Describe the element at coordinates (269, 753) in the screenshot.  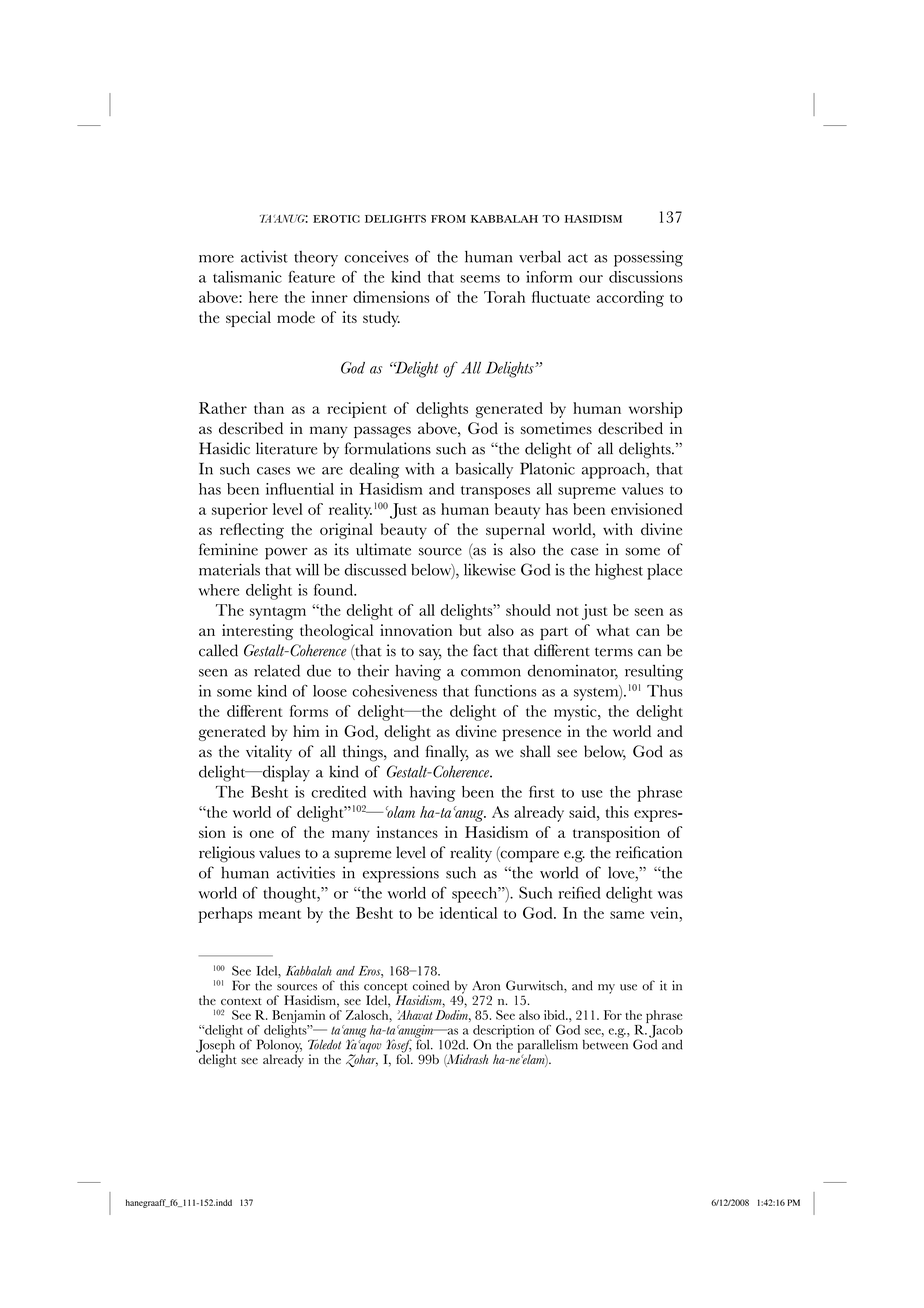
I see `vitality` at that location.
